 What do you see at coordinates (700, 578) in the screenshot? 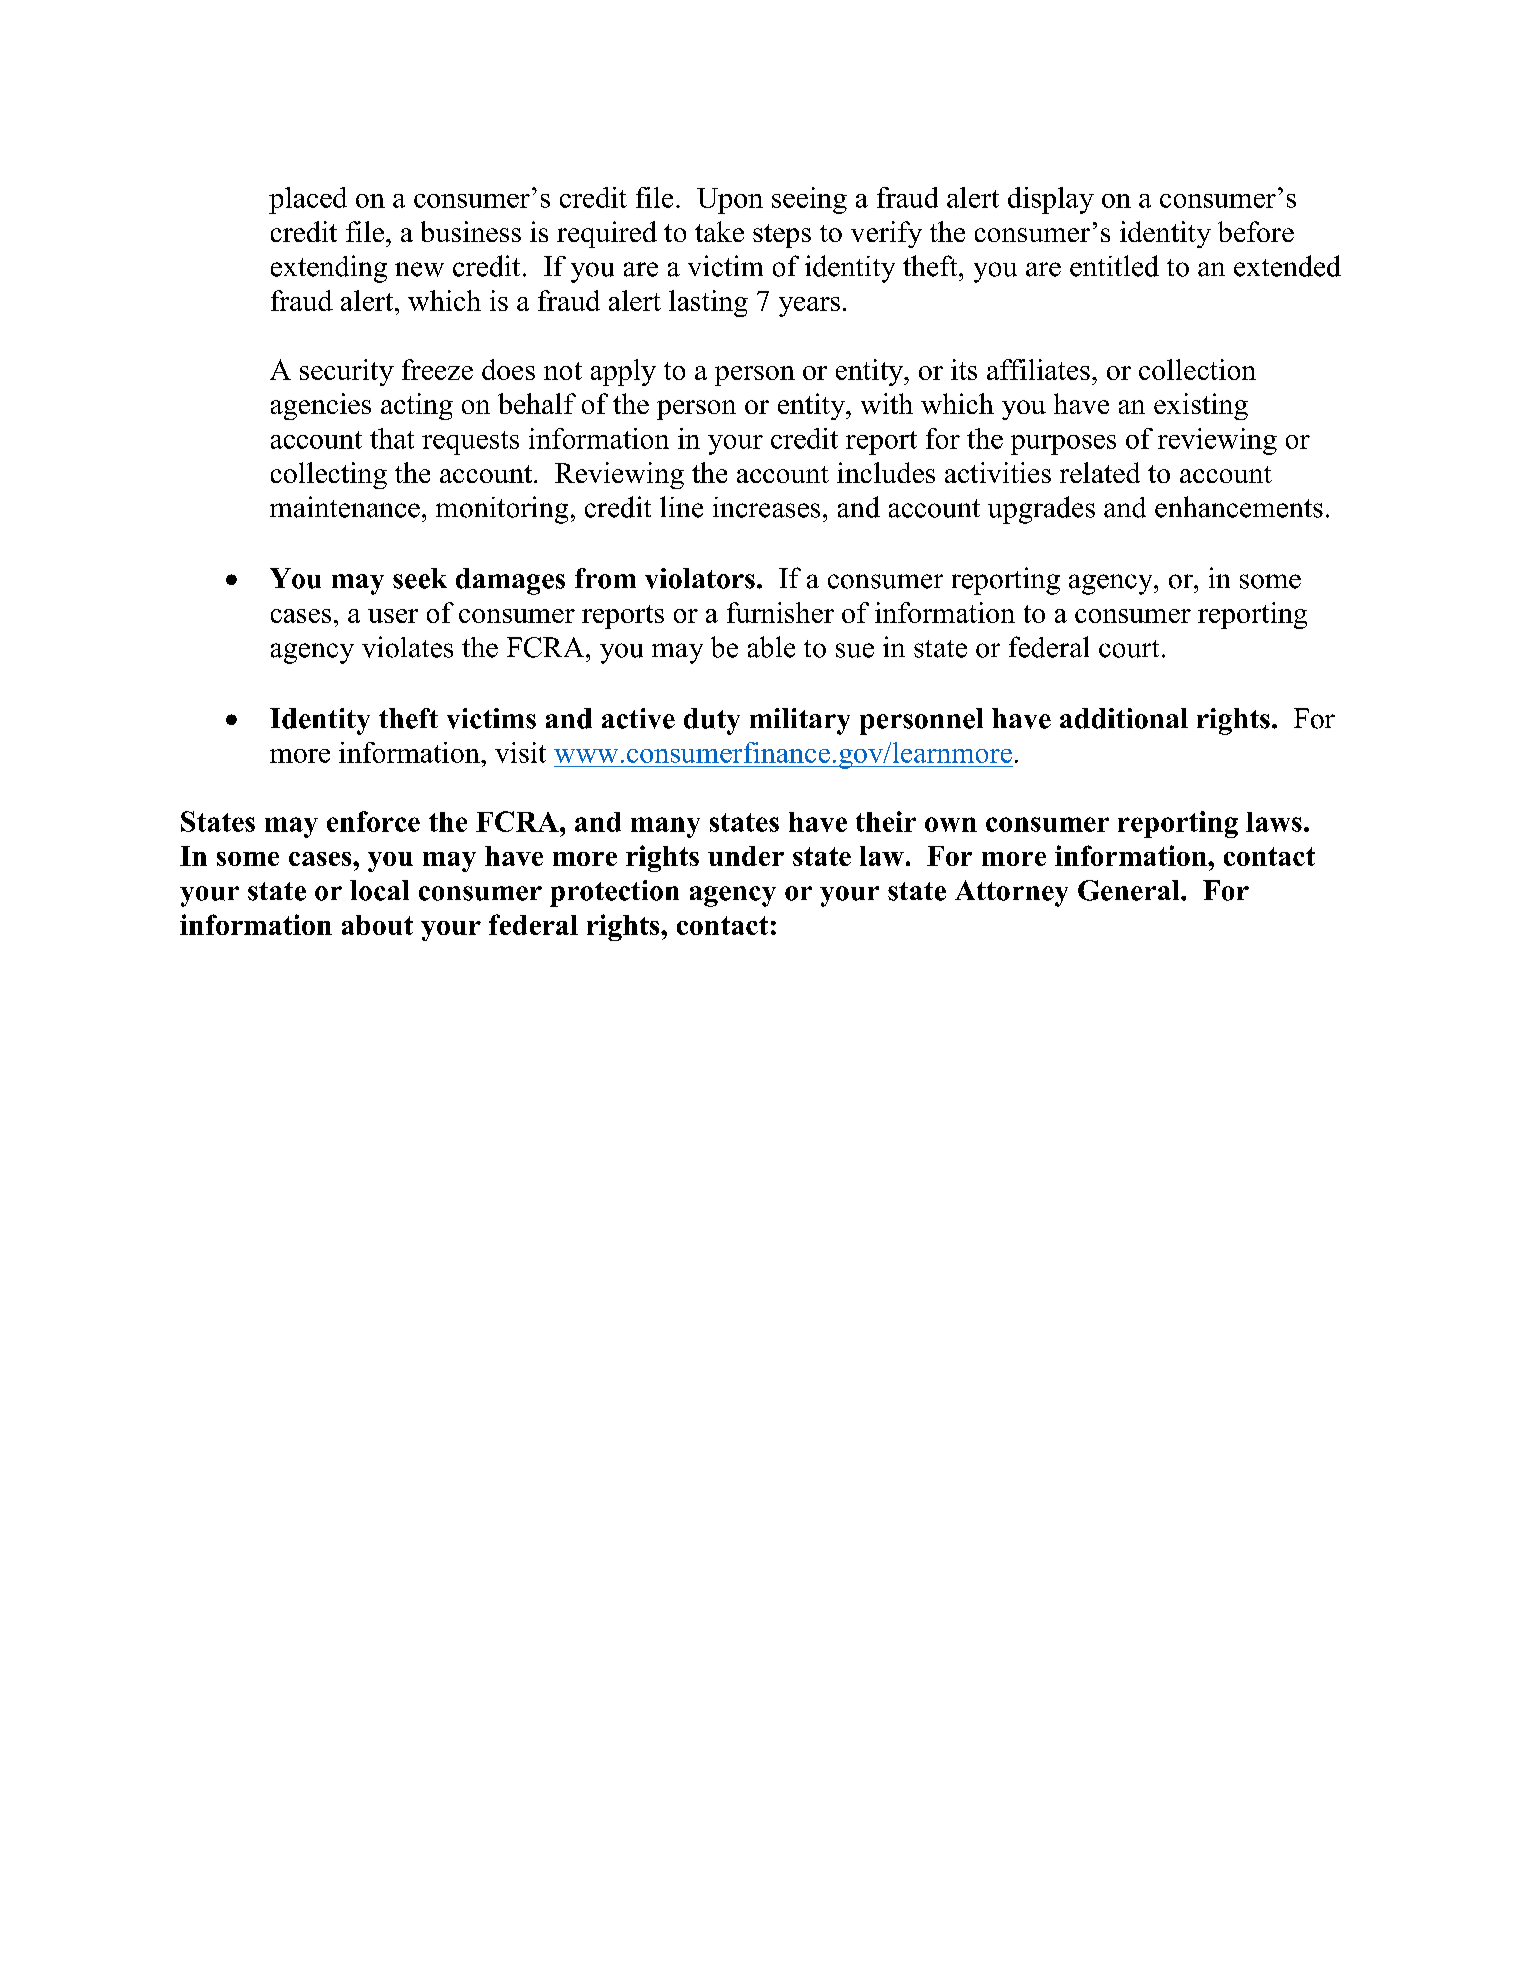
I see `violators` at bounding box center [700, 578].
